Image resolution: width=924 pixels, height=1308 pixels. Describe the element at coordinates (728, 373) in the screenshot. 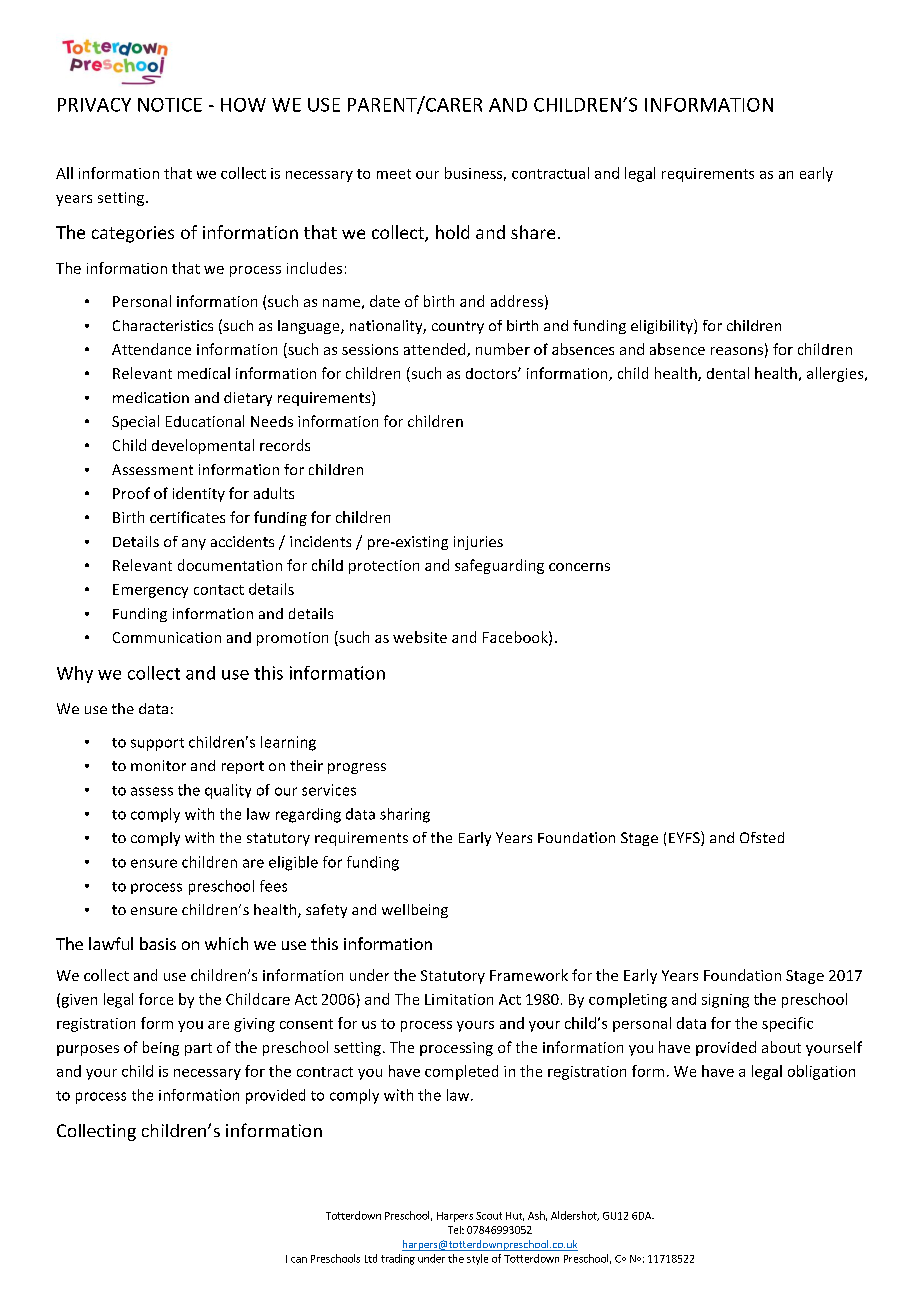

I see `dental` at that location.
